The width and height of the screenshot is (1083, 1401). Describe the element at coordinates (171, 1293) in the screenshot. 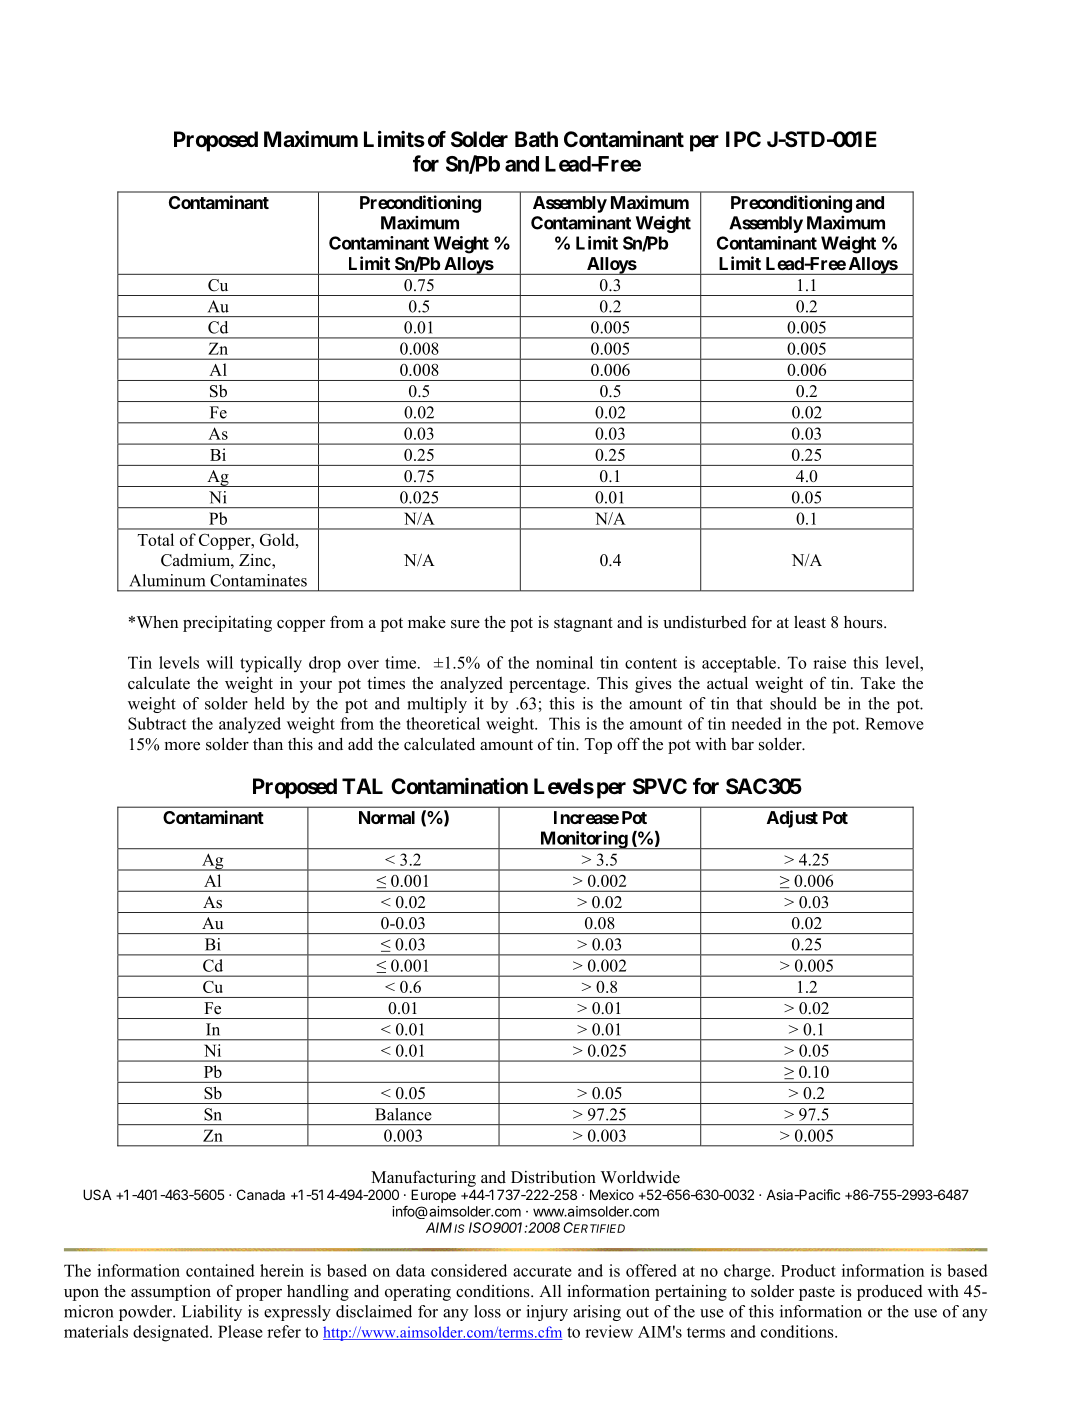

I see `assumption` at that location.
